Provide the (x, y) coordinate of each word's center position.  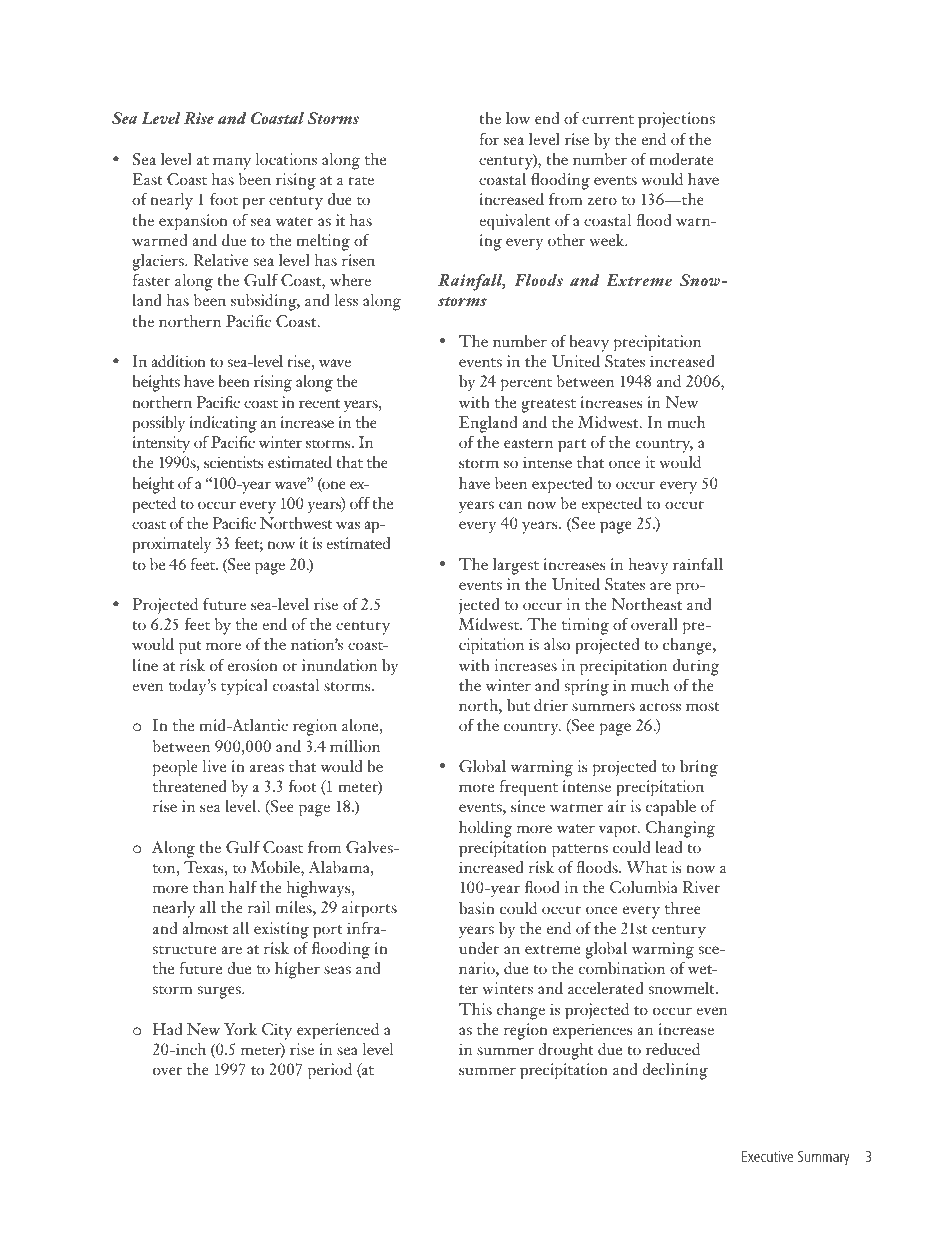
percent (526, 385)
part (572, 446)
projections (676, 120)
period (330, 1071)
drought (566, 1051)
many (232, 163)
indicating (223, 424)
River (701, 887)
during (696, 667)
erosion (253, 665)
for (489, 139)
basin (477, 908)
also (557, 644)
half (243, 887)
